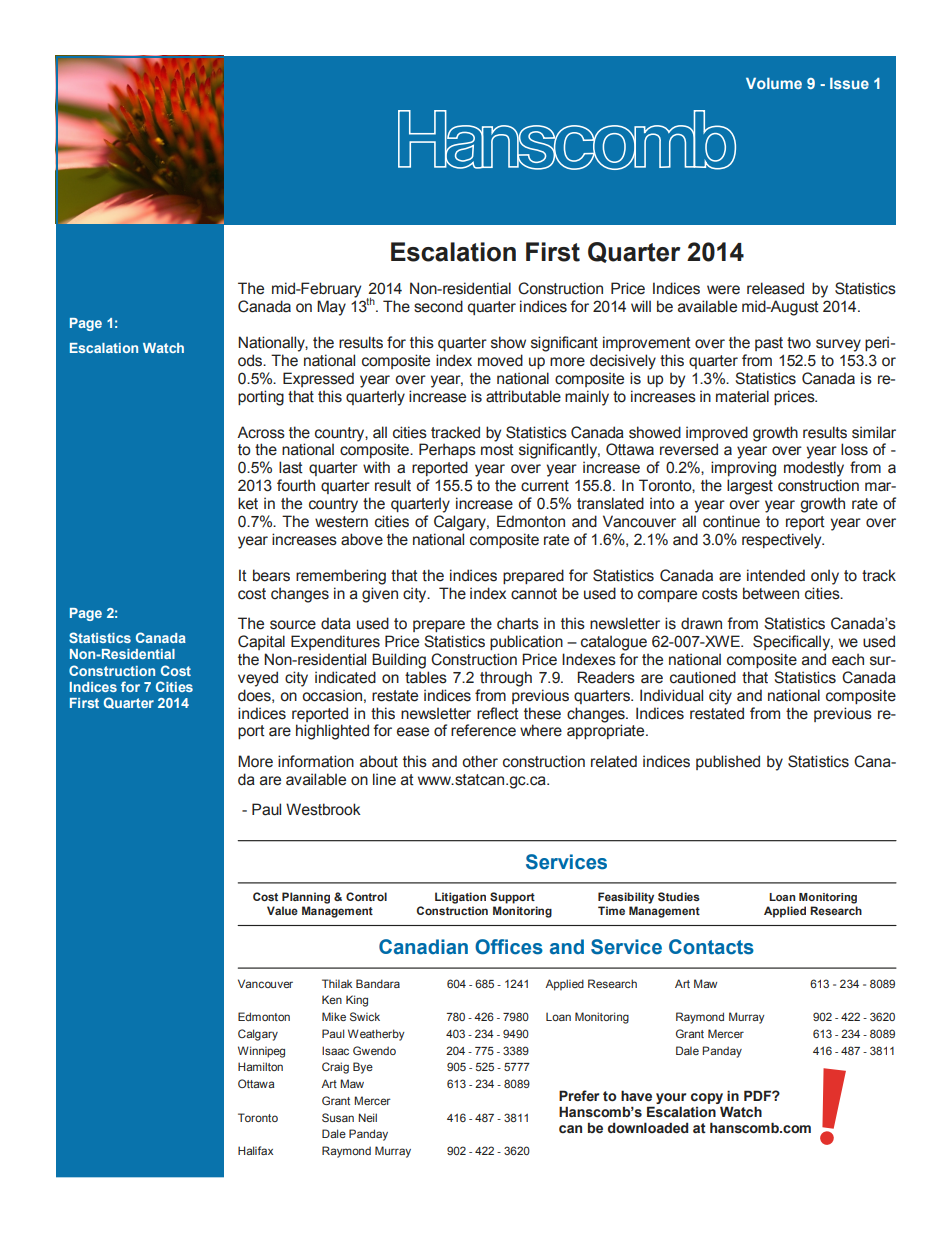  What do you see at coordinates (849, 83) in the document?
I see `Issue` at bounding box center [849, 83].
